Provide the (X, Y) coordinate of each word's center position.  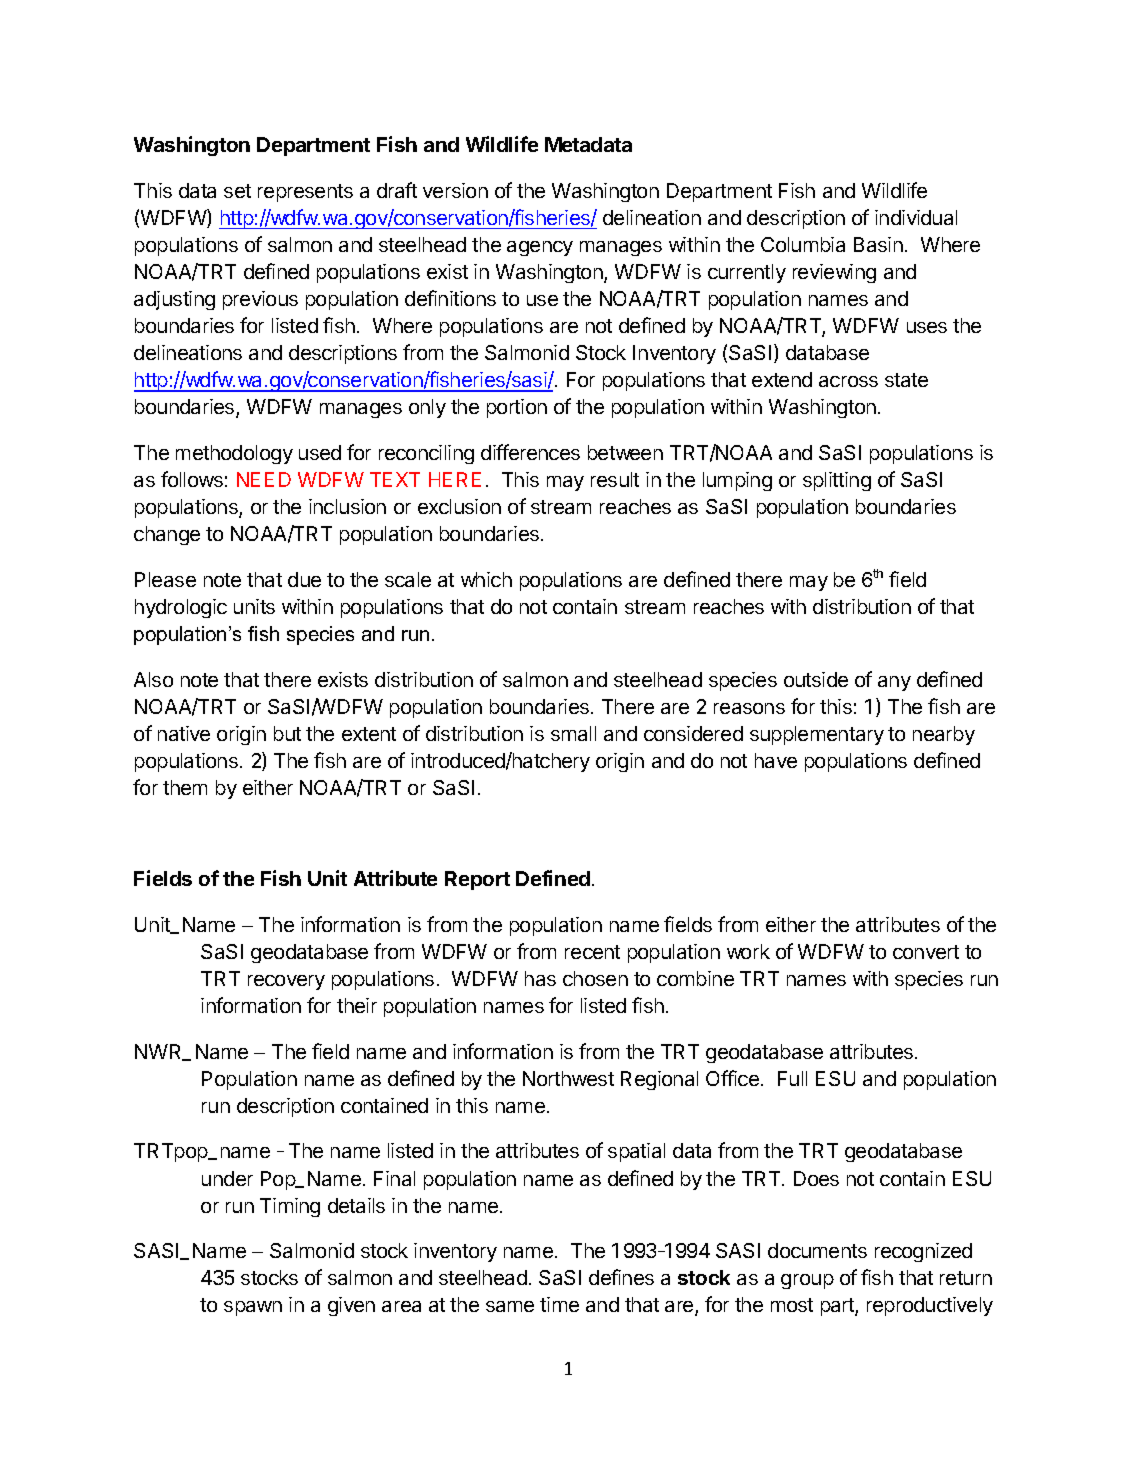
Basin (878, 244)
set (237, 191)
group (807, 1281)
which (486, 579)
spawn (253, 1308)
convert (926, 952)
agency (540, 248)
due (304, 579)
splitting (837, 481)
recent (592, 952)
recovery (286, 982)
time (559, 1304)
